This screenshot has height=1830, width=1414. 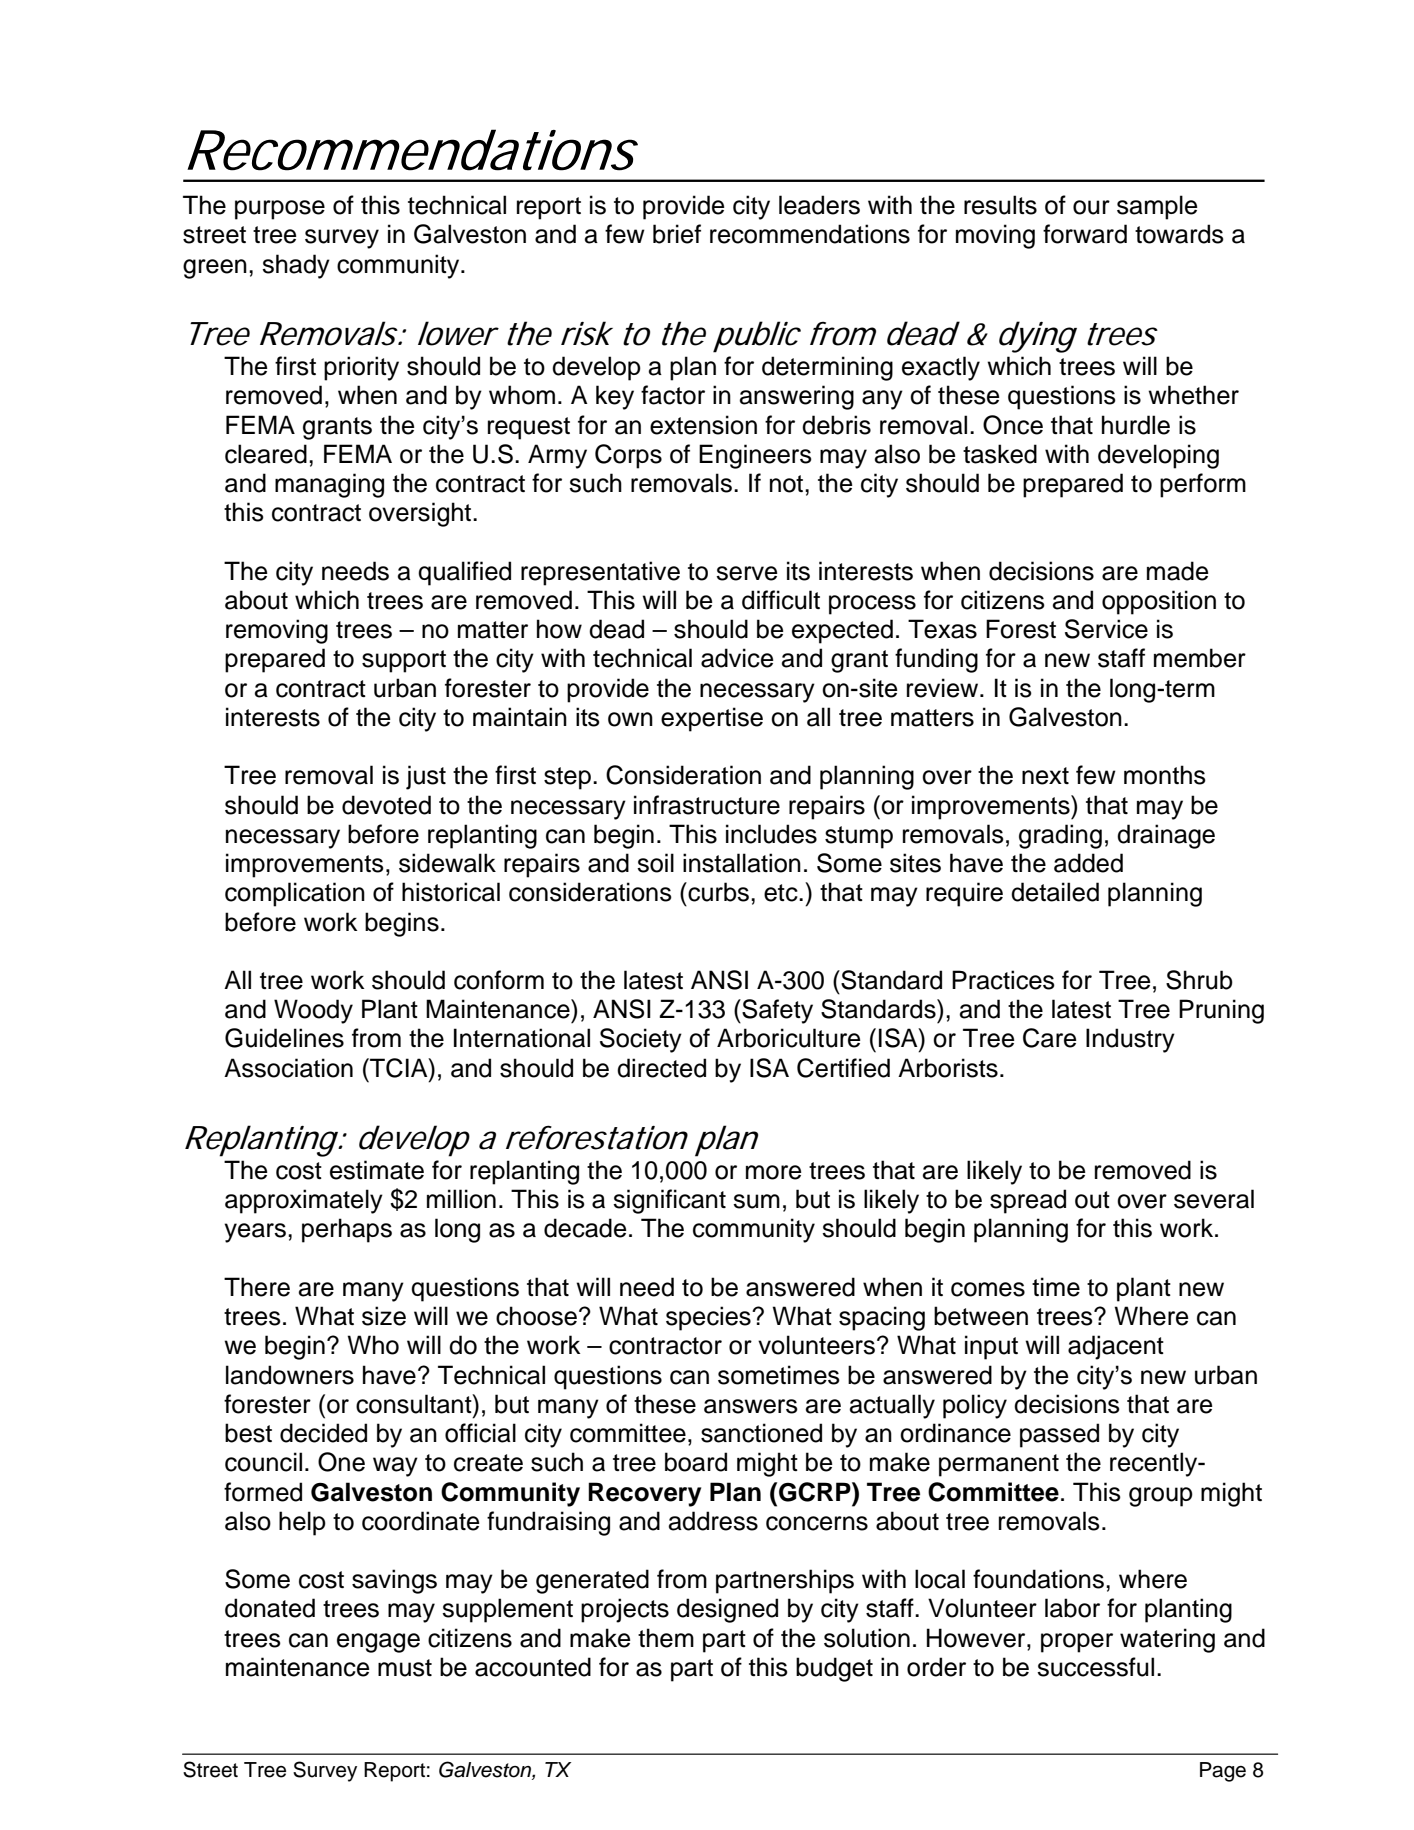 What do you see at coordinates (776, 1011) in the screenshot?
I see `Safety` at bounding box center [776, 1011].
